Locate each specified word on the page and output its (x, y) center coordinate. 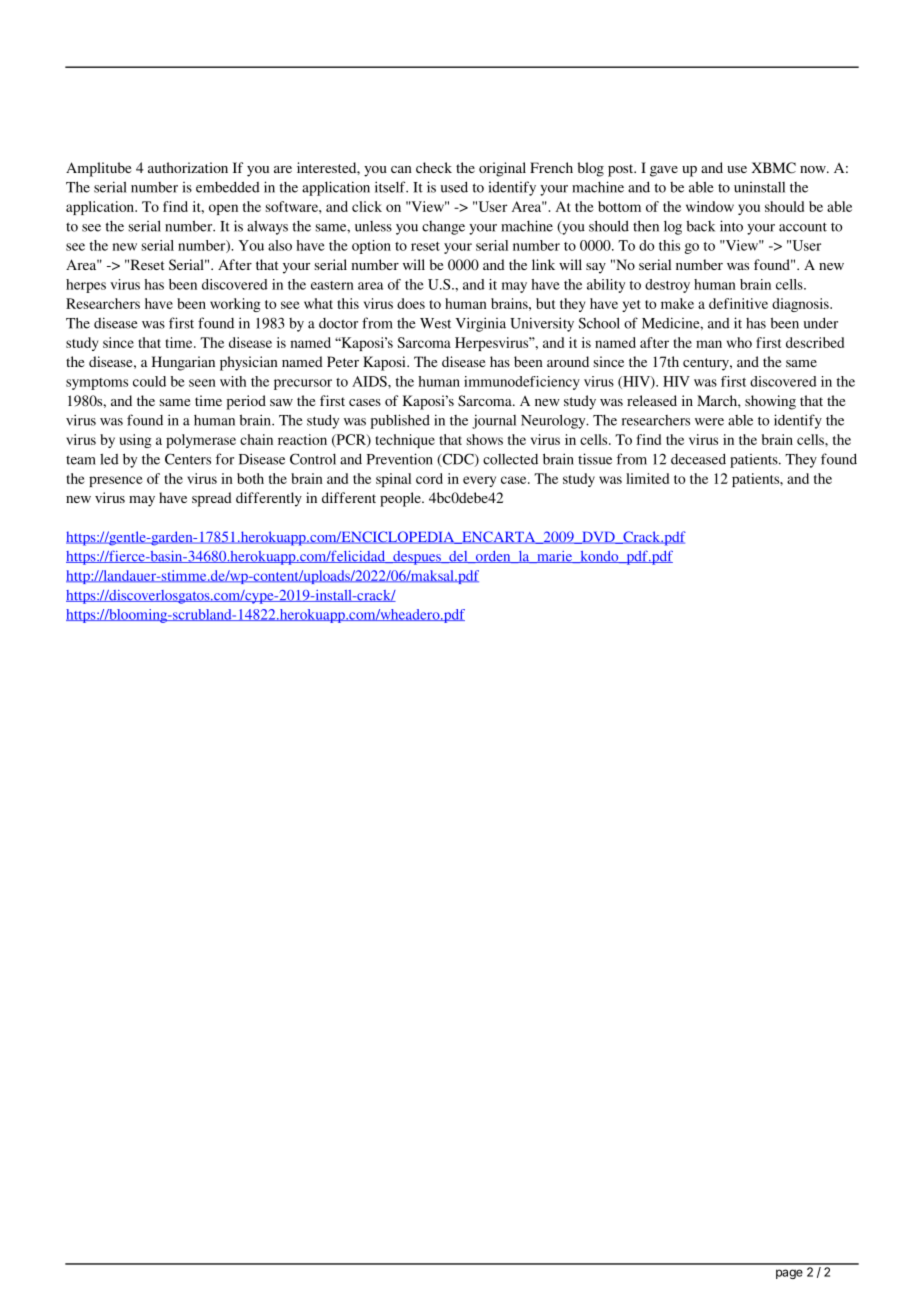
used (454, 187)
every (479, 481)
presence (116, 481)
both (250, 478)
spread (212, 499)
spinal (393, 480)
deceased (698, 459)
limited (647, 478)
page (789, 1274)
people (401, 499)
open (223, 209)
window (710, 206)
